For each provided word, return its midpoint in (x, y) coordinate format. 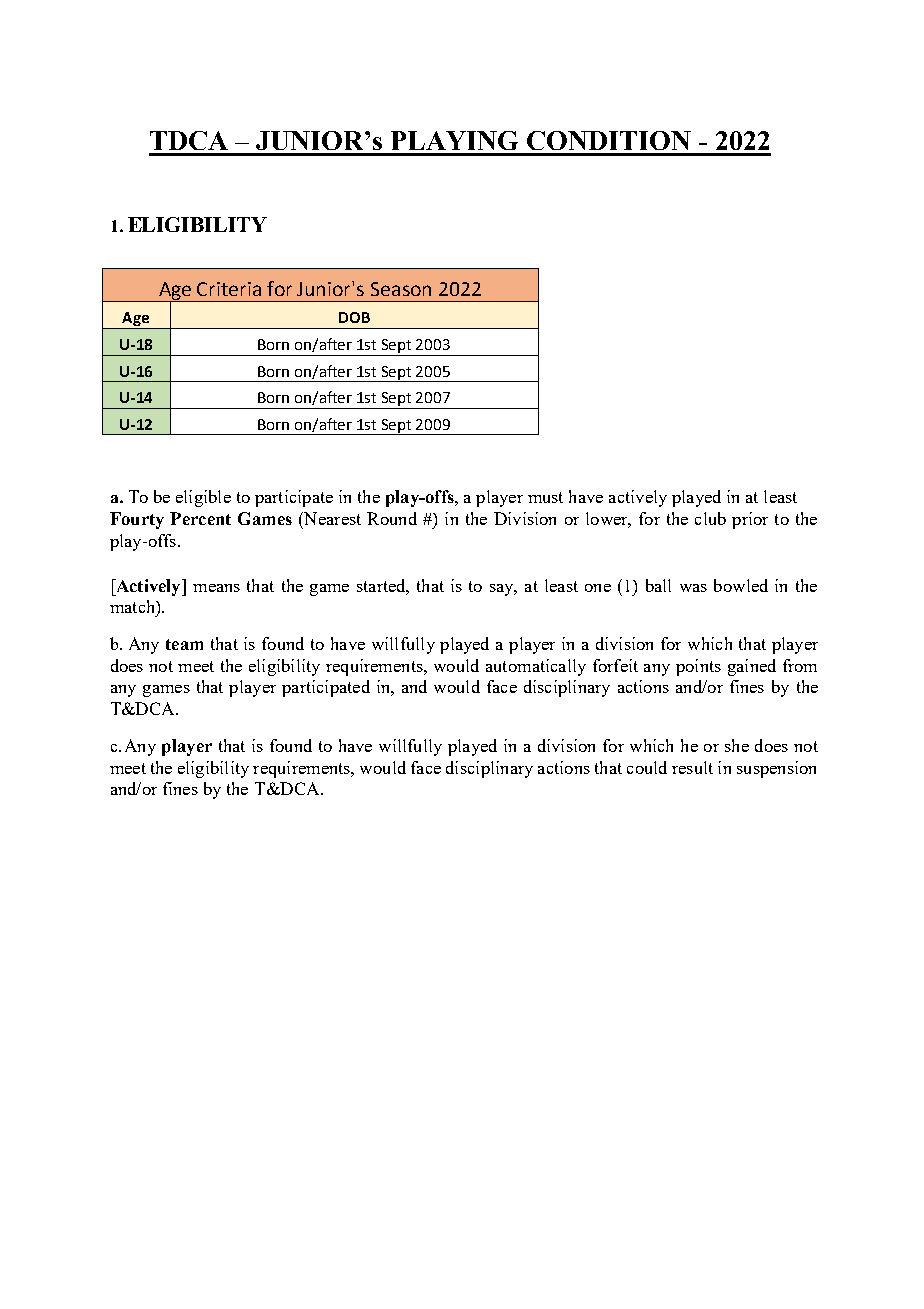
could (647, 767)
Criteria (229, 289)
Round (392, 518)
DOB (354, 317)
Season (401, 289)
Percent (200, 518)
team (184, 644)
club (710, 518)
